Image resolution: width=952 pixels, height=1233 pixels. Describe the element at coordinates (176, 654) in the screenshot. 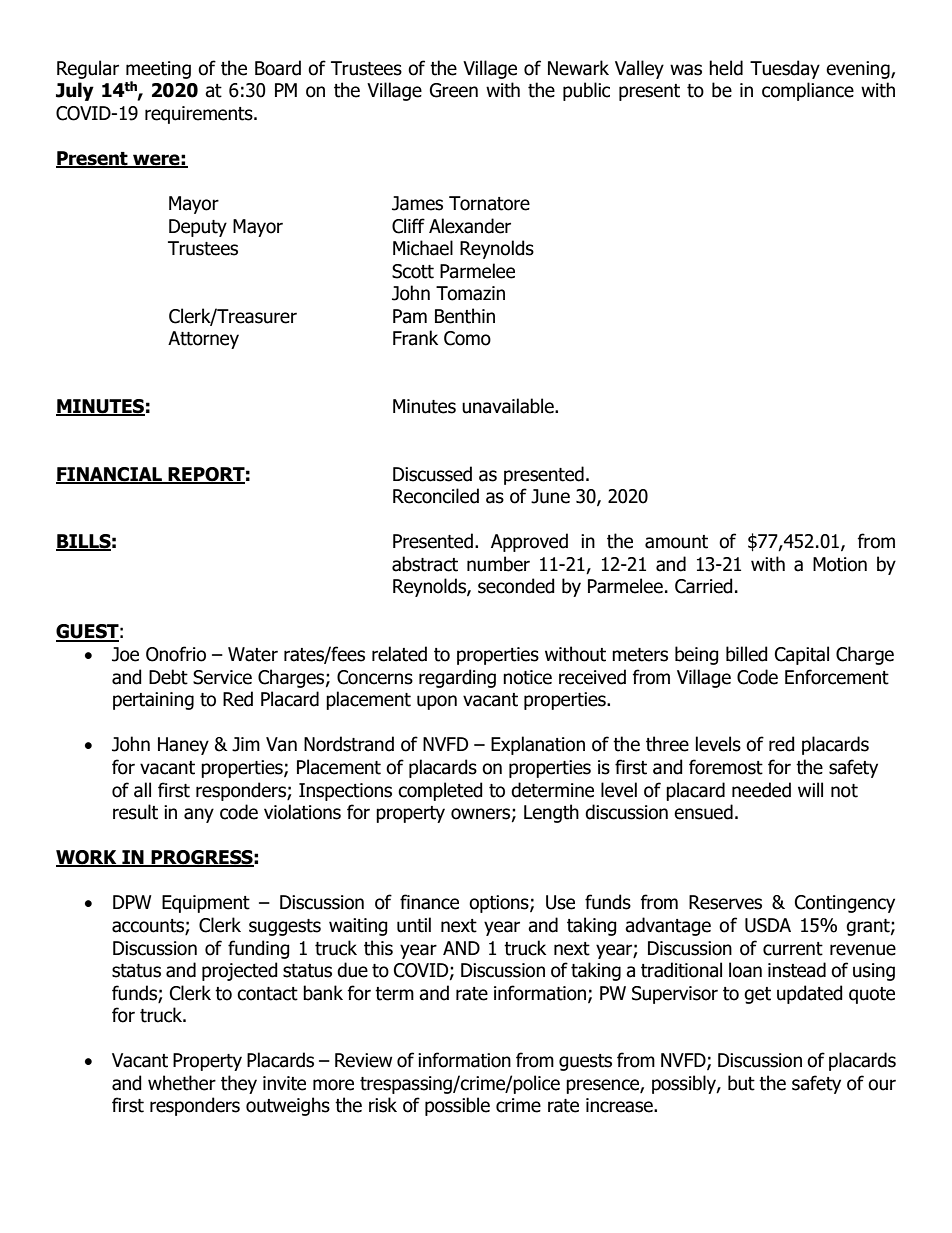

I see `Onofrio` at that location.
